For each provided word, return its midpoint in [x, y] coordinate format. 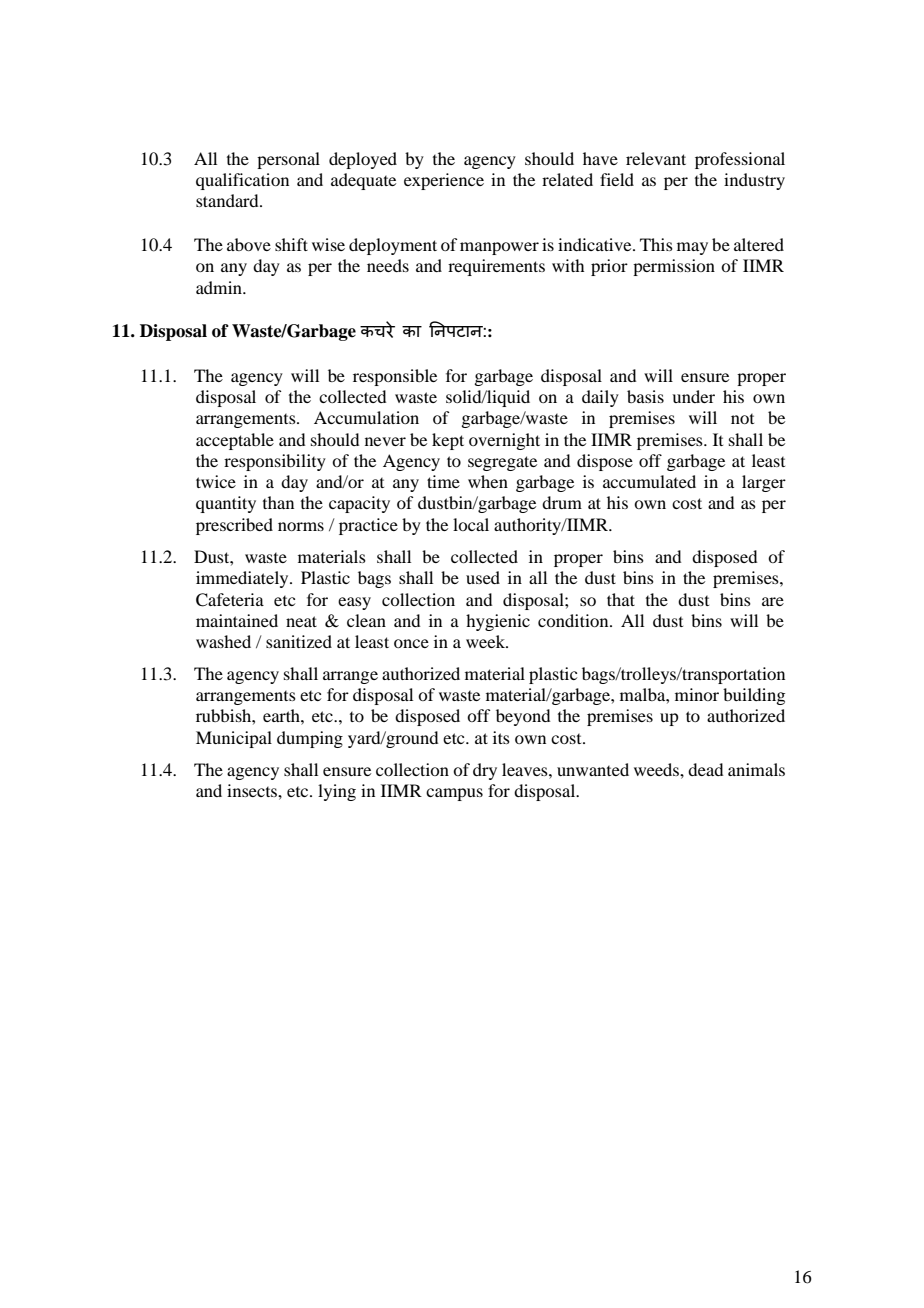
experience [444, 181]
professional [740, 160]
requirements [496, 267]
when [488, 481]
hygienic [498, 622]
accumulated [649, 481]
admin [220, 287]
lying [337, 792]
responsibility [275, 462]
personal [288, 160]
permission [674, 267]
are [773, 601]
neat [301, 621]
